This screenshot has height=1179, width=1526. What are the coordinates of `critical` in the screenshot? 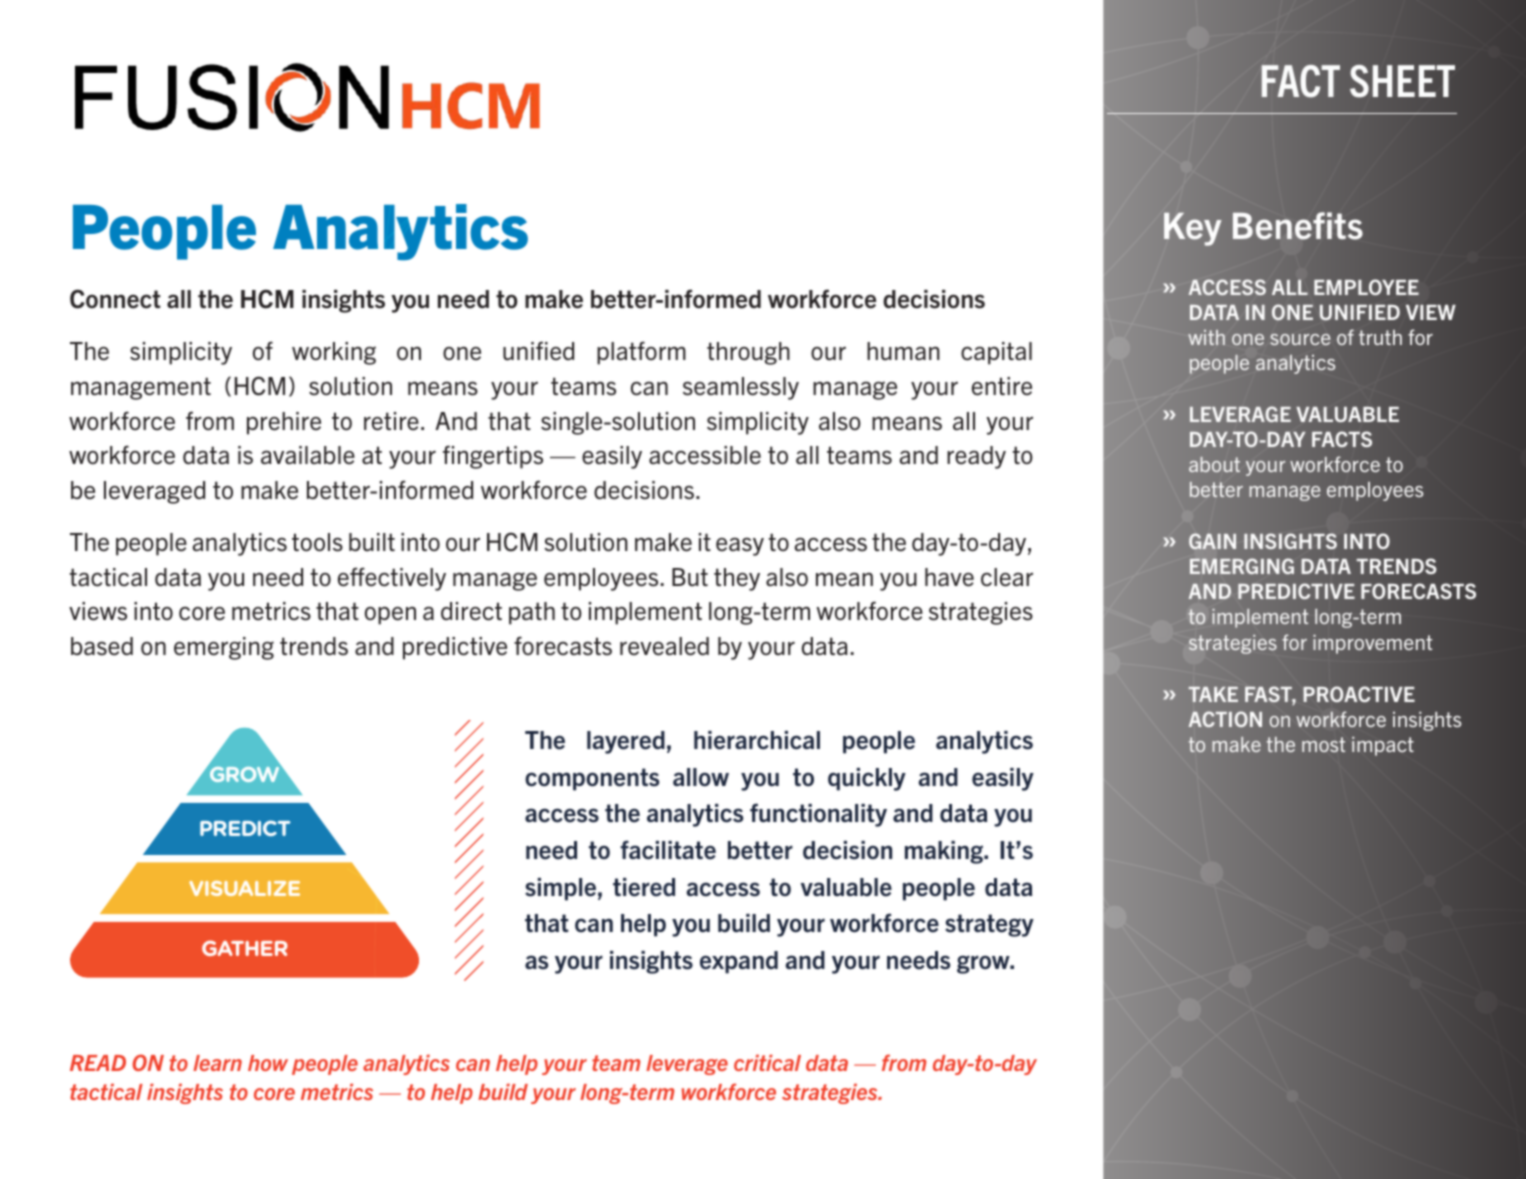 It's located at (767, 1063).
